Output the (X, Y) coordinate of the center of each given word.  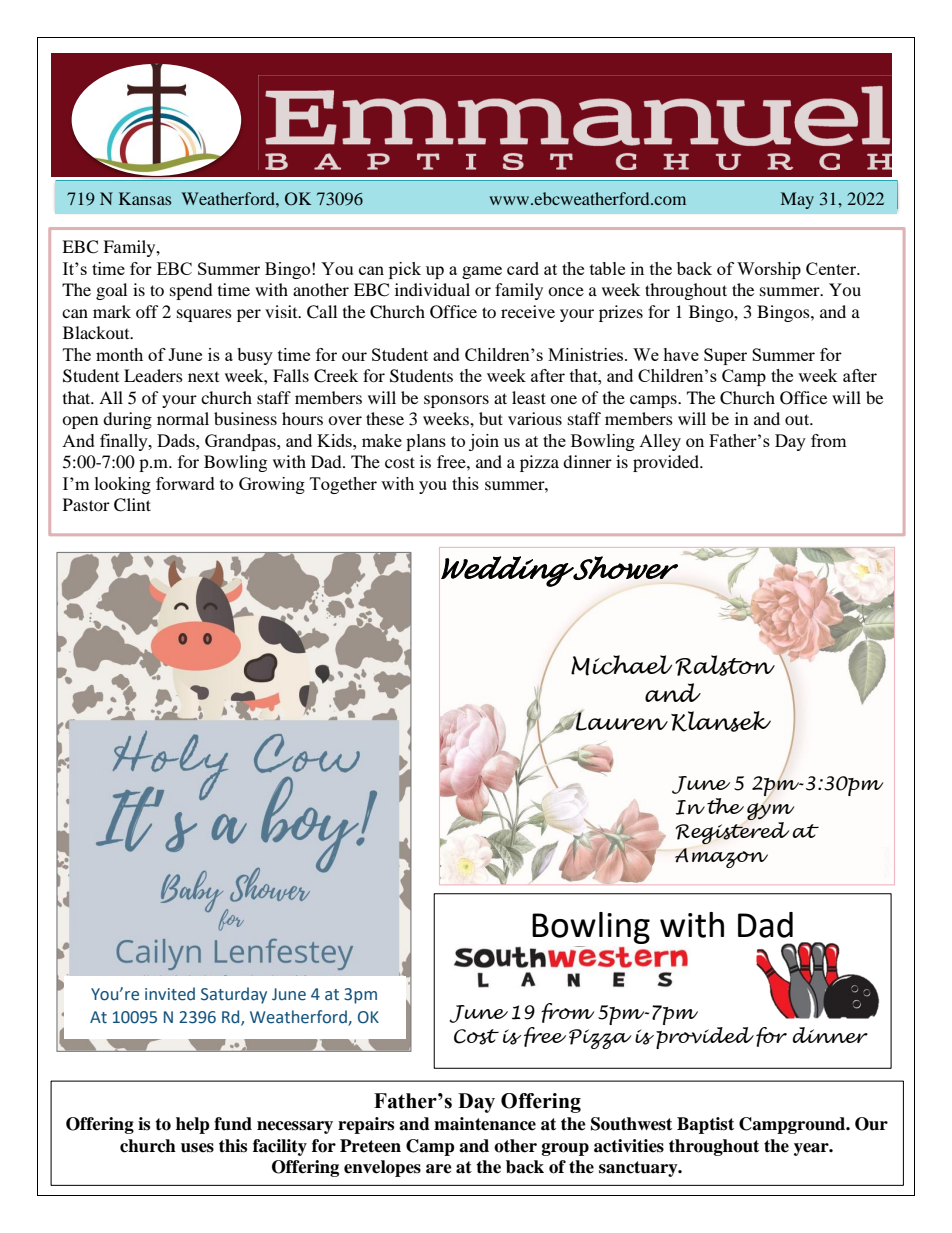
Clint (132, 505)
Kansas (145, 198)
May (797, 200)
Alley (660, 442)
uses (197, 1148)
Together (343, 485)
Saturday (234, 995)
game (482, 272)
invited (170, 994)
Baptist (705, 1125)
